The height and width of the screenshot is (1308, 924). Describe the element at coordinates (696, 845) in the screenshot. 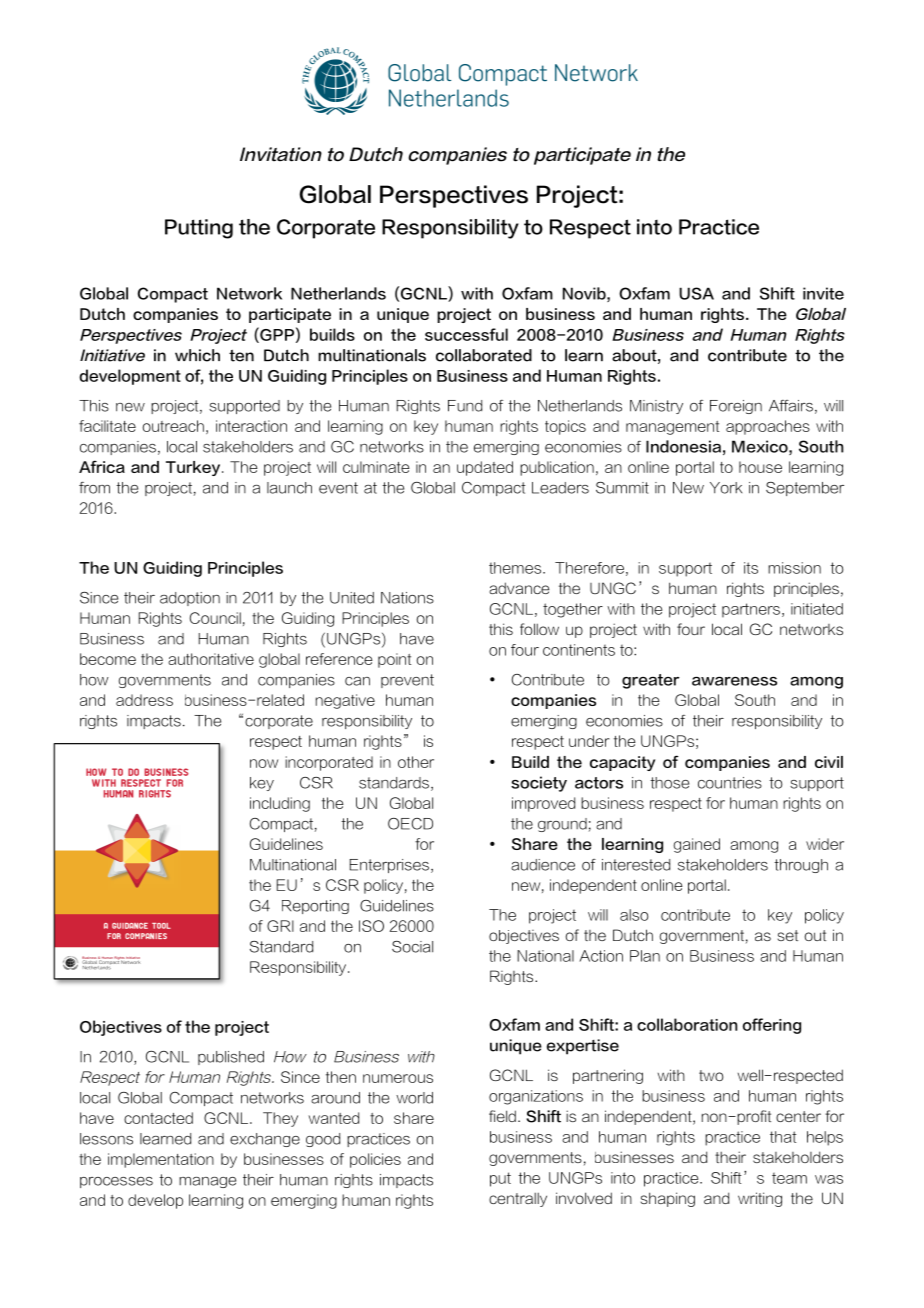

I see `gained` at that location.
